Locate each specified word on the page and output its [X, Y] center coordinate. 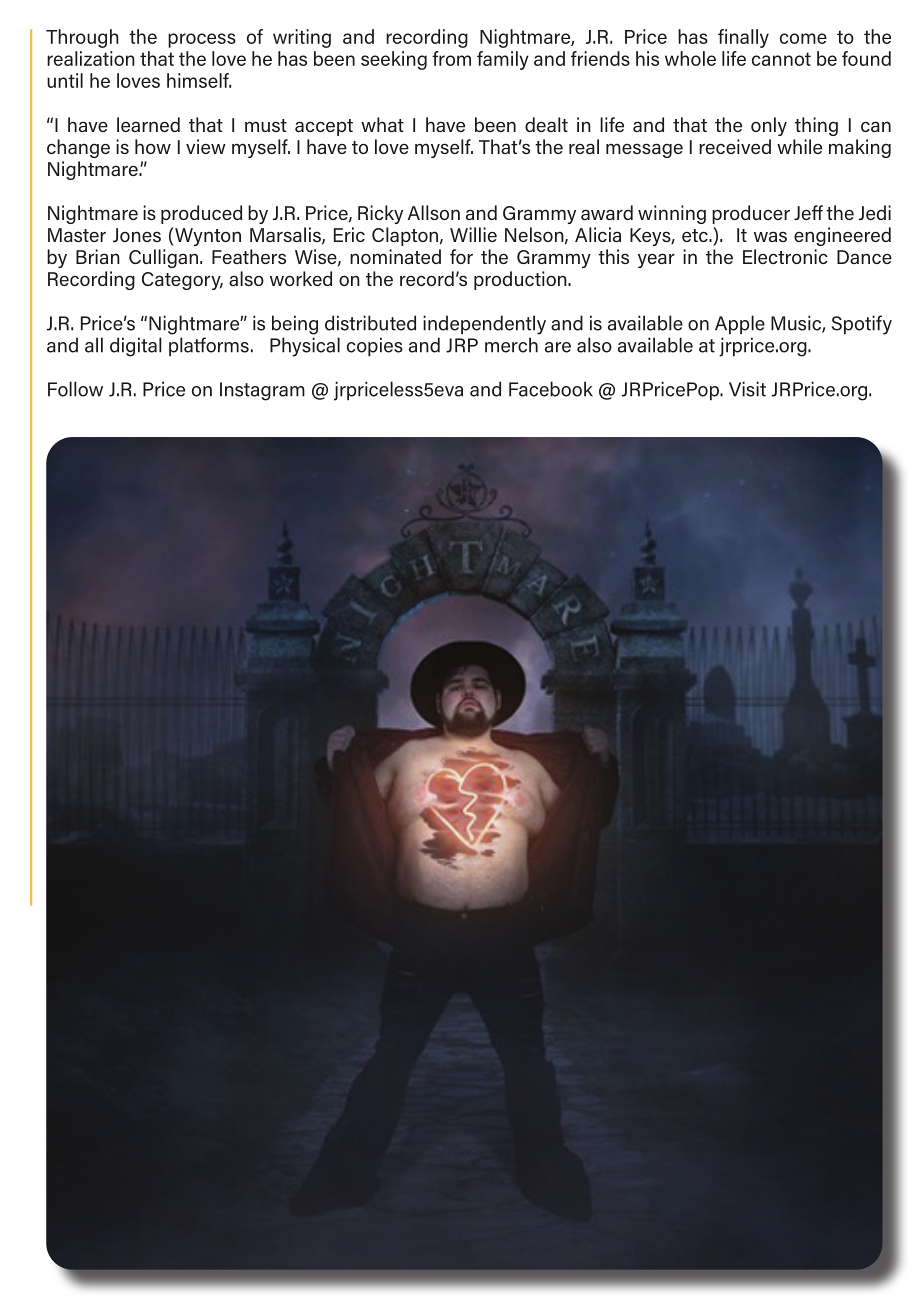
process [202, 40]
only [769, 126]
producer [751, 214]
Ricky [380, 214]
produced [201, 214]
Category [182, 281]
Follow [75, 389]
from [451, 58]
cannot [781, 59]
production [521, 280]
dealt [546, 124]
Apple [740, 324]
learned [148, 124]
